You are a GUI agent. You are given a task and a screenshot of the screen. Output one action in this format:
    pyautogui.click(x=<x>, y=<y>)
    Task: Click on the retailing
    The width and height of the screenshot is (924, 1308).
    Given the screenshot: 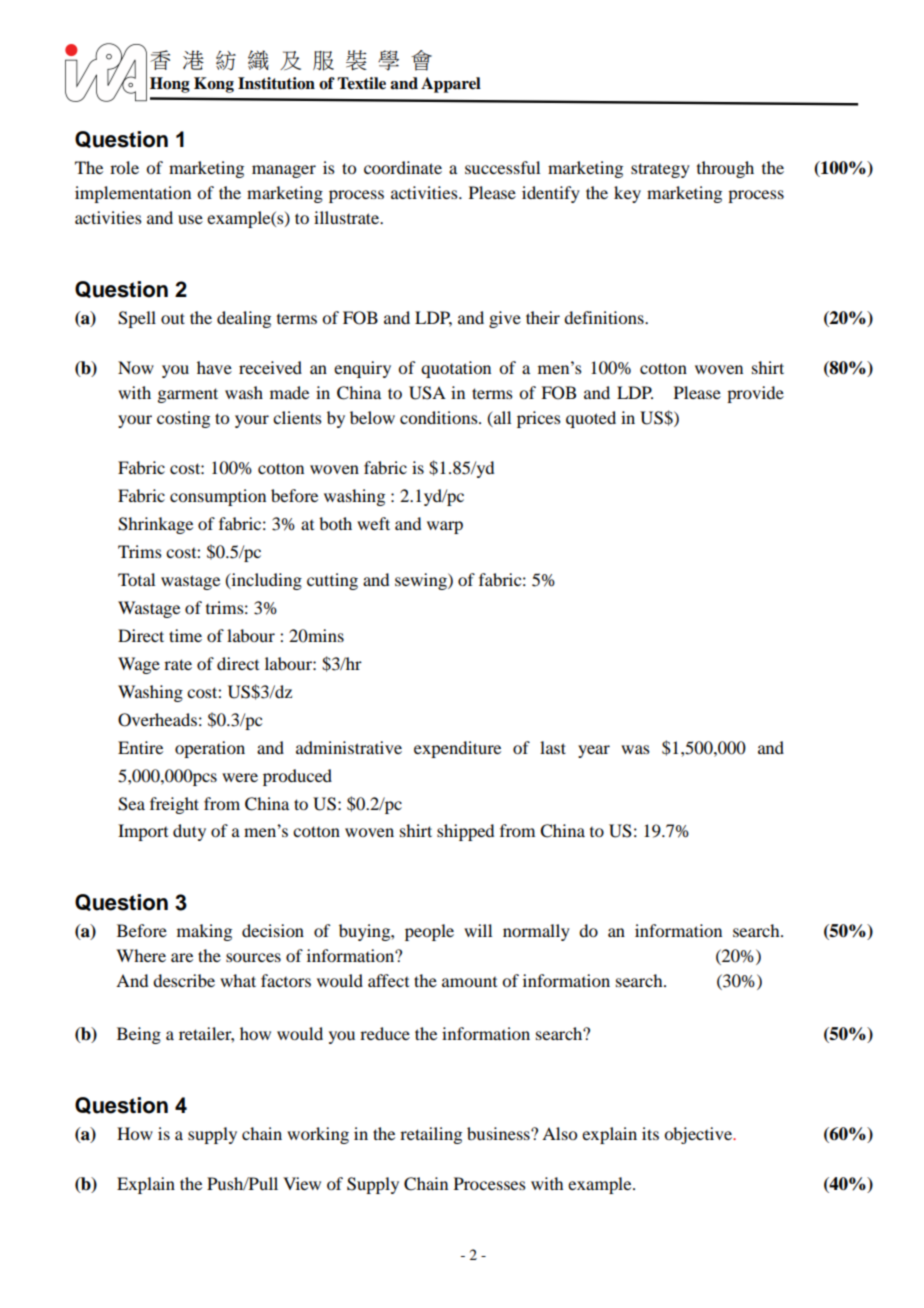 What is the action you would take?
    pyautogui.click(x=431, y=1135)
